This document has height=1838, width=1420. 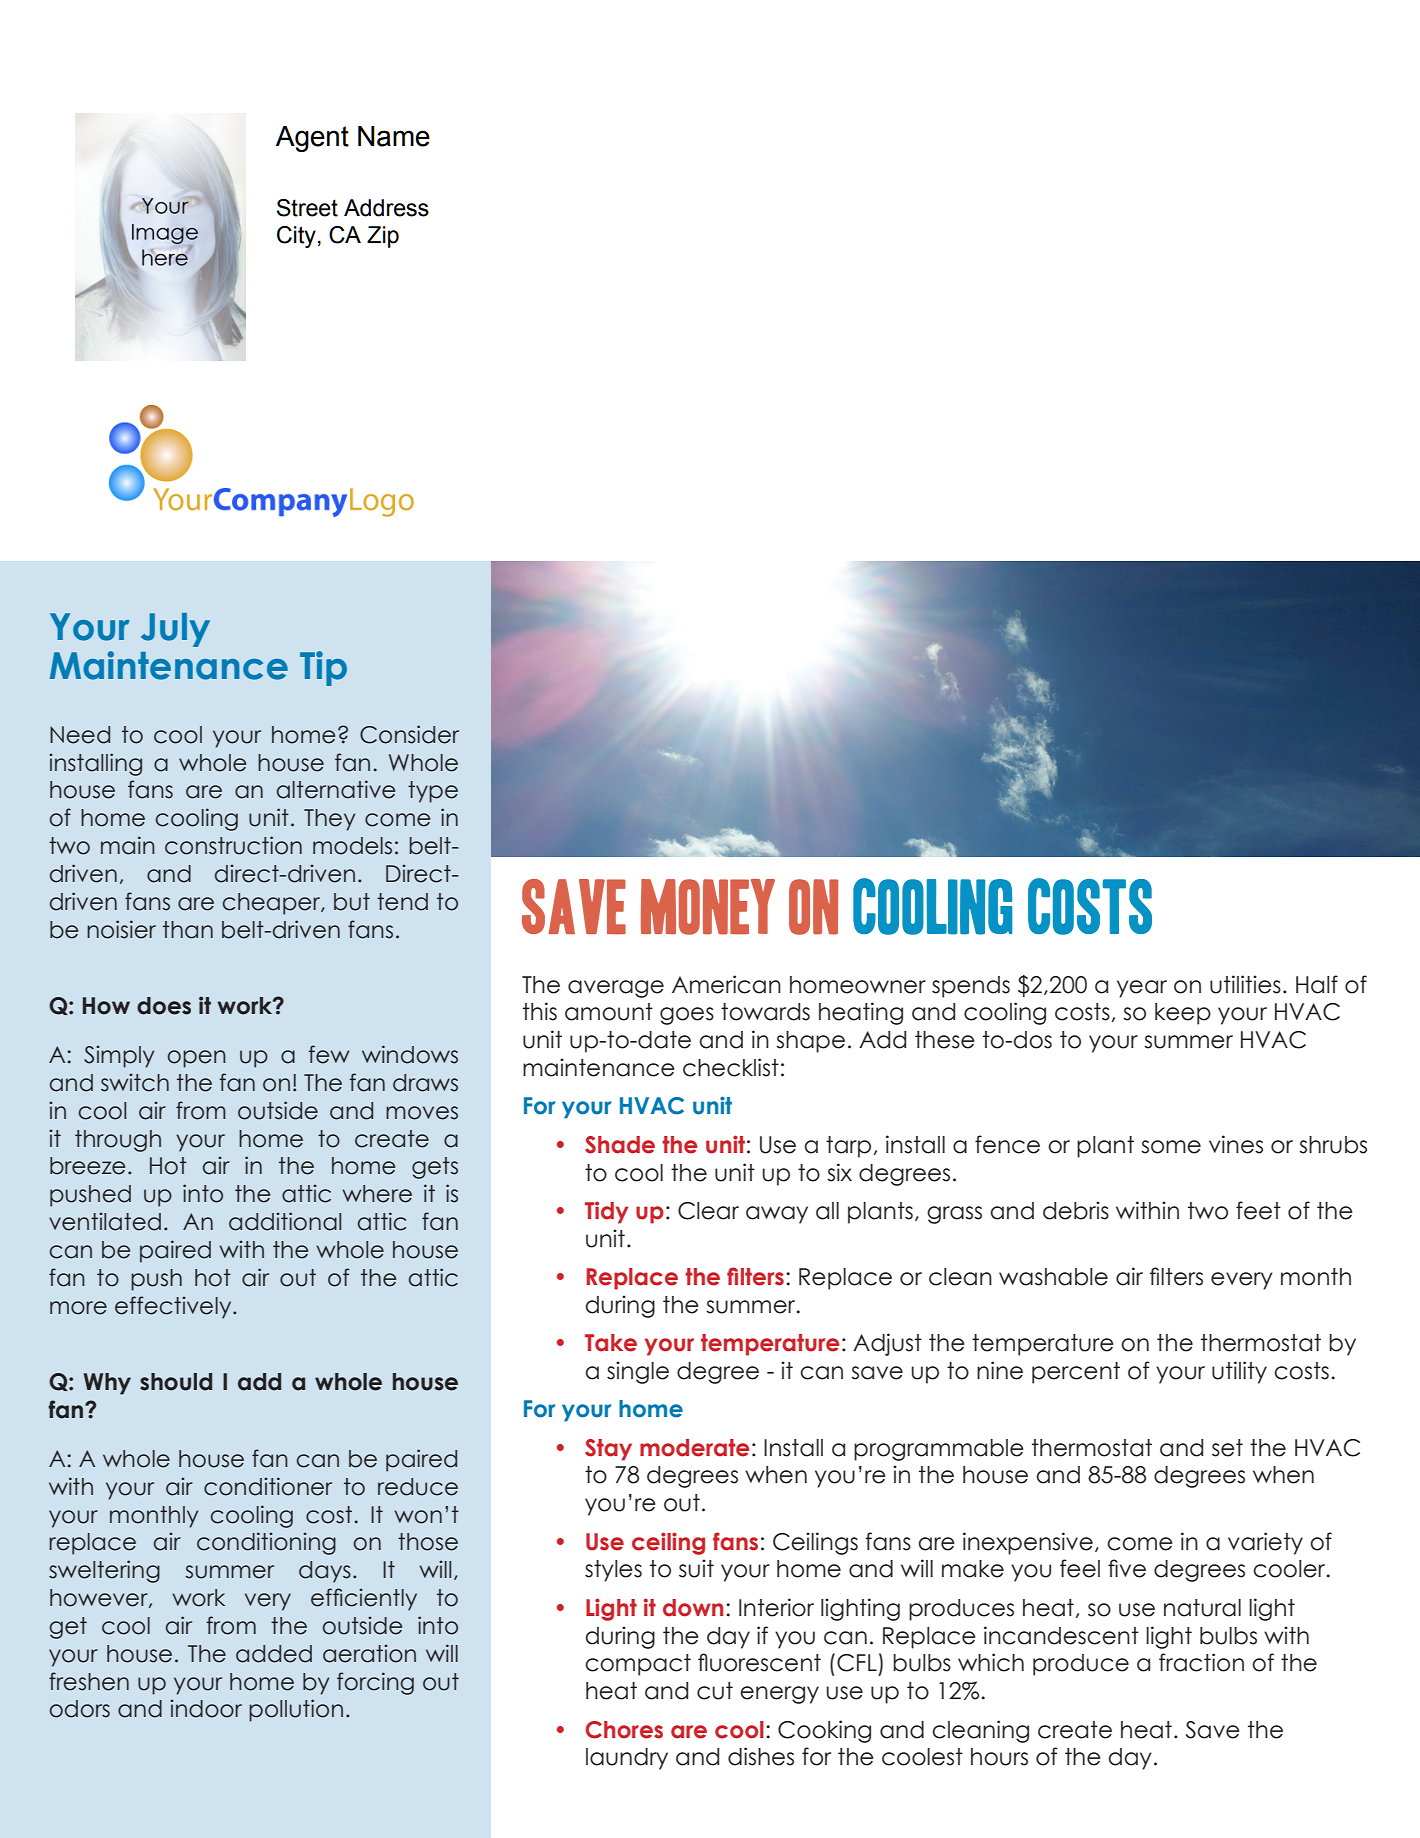 I want to click on Clear, so click(x=708, y=1211).
